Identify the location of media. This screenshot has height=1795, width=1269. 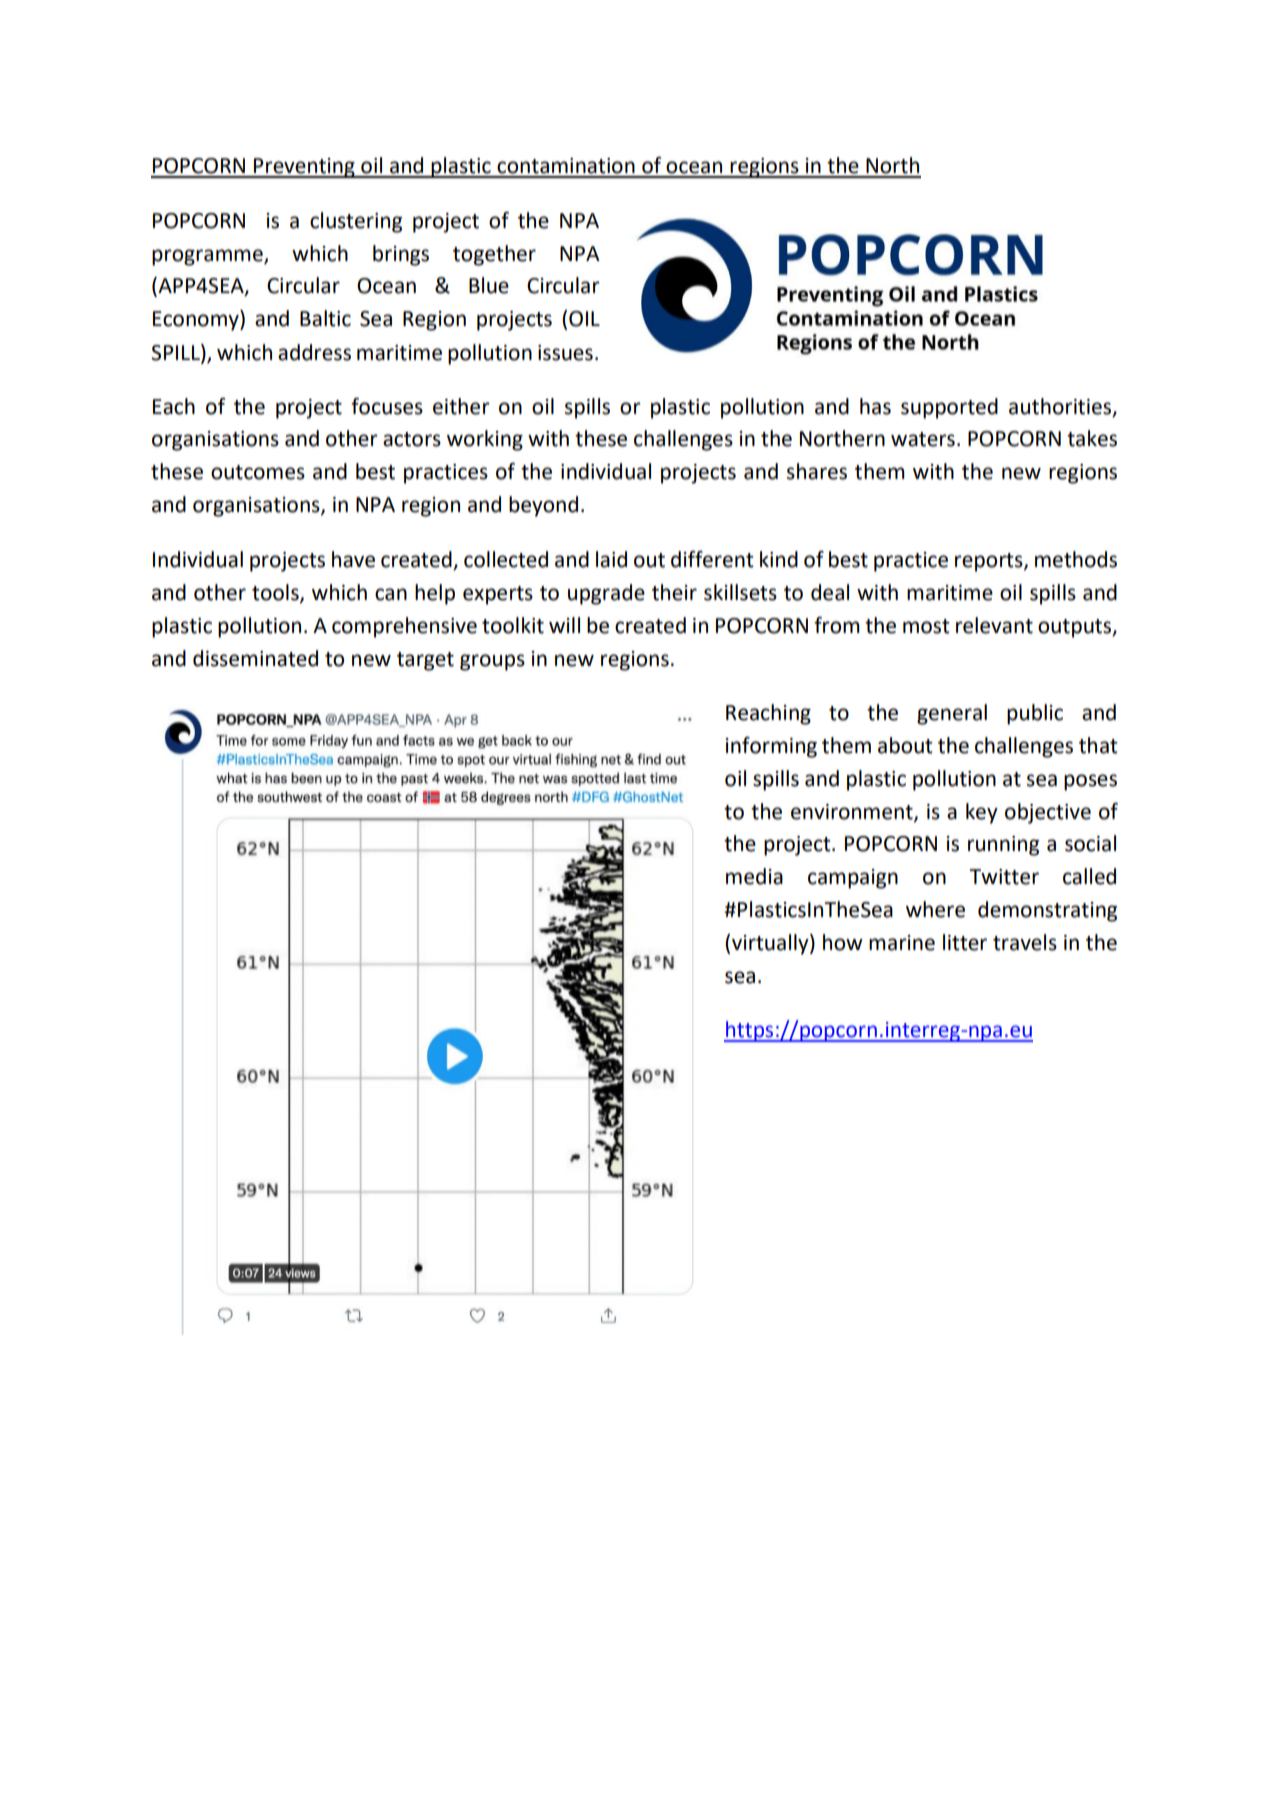
(754, 876).
